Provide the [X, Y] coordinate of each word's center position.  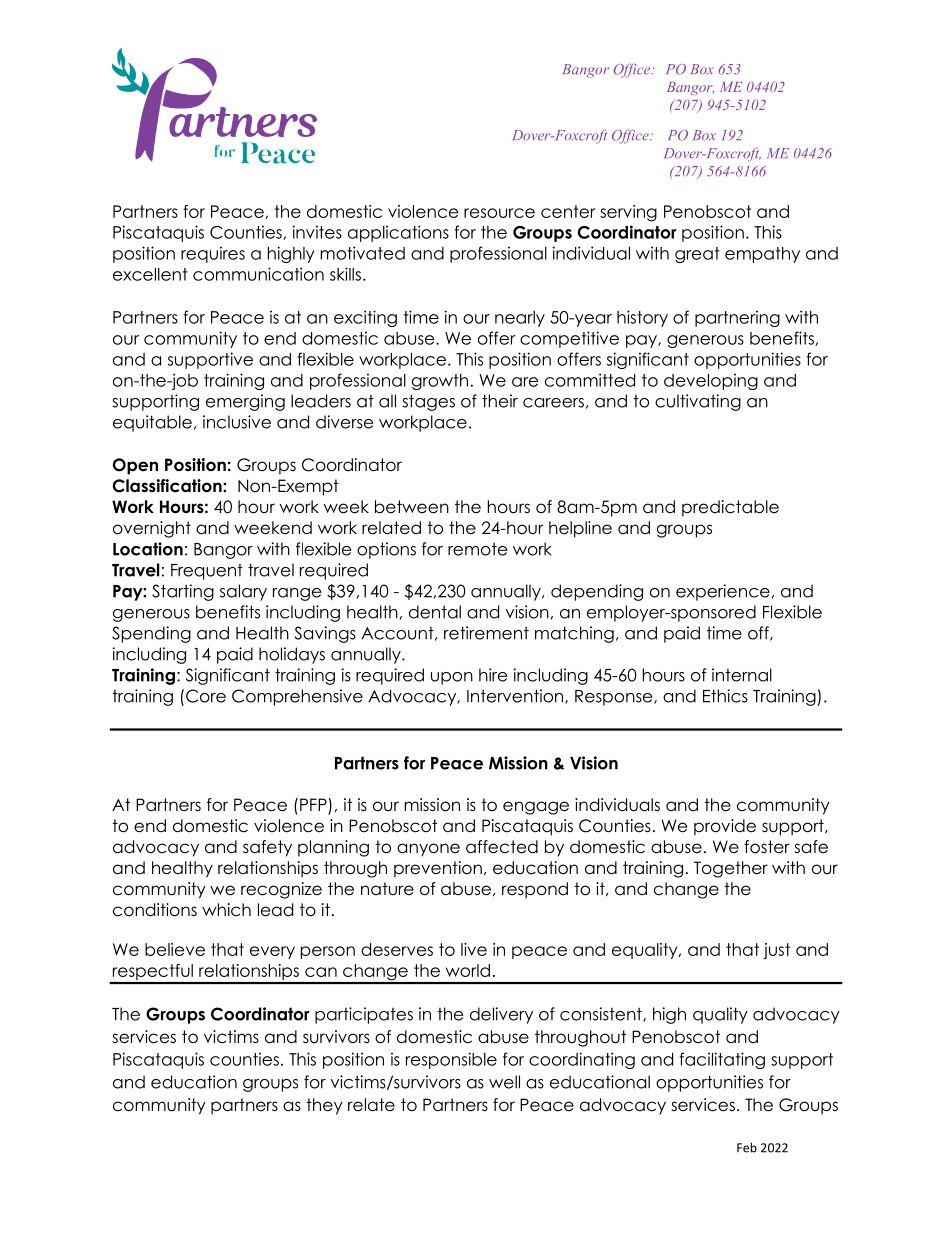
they [324, 1106]
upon [452, 678]
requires [213, 254]
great [697, 255]
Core [206, 696]
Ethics [725, 696]
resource [499, 213]
